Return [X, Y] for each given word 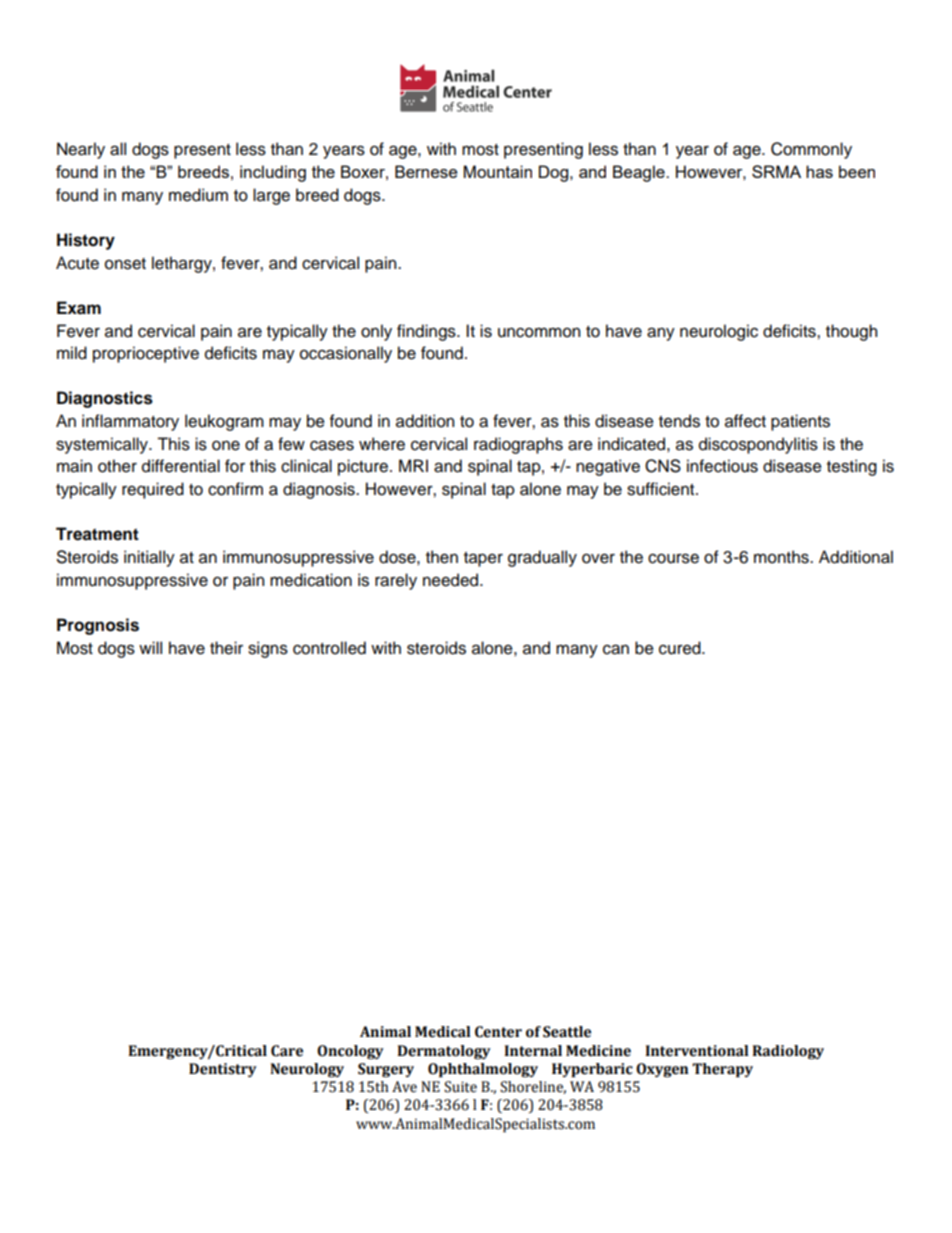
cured [681, 648]
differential [181, 466]
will [150, 647]
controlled [329, 648]
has [819, 171]
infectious [722, 466]
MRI [413, 465]
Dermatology [444, 1052]
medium [198, 195]
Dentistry [223, 1070]
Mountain [498, 171]
